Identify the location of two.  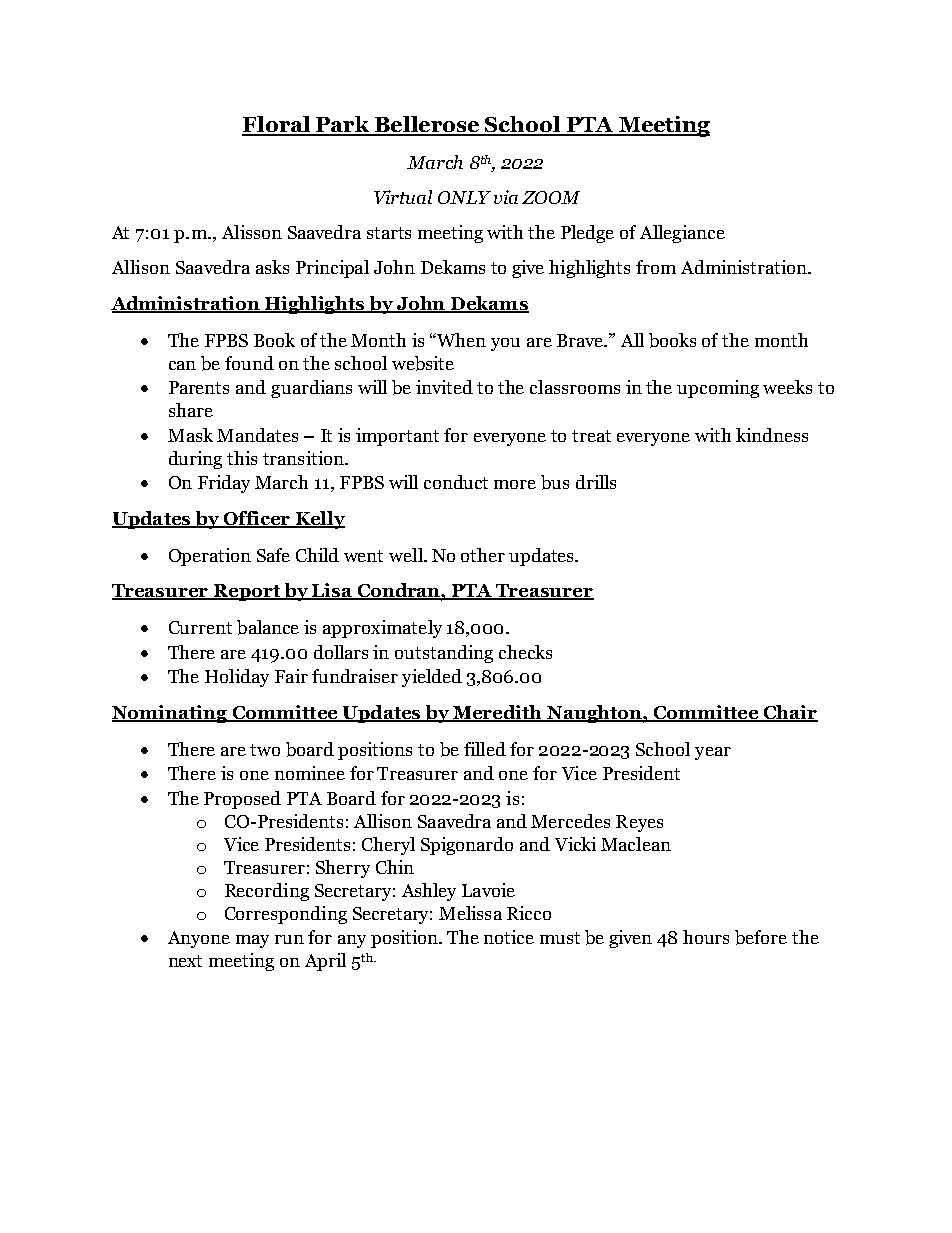
(265, 750).
